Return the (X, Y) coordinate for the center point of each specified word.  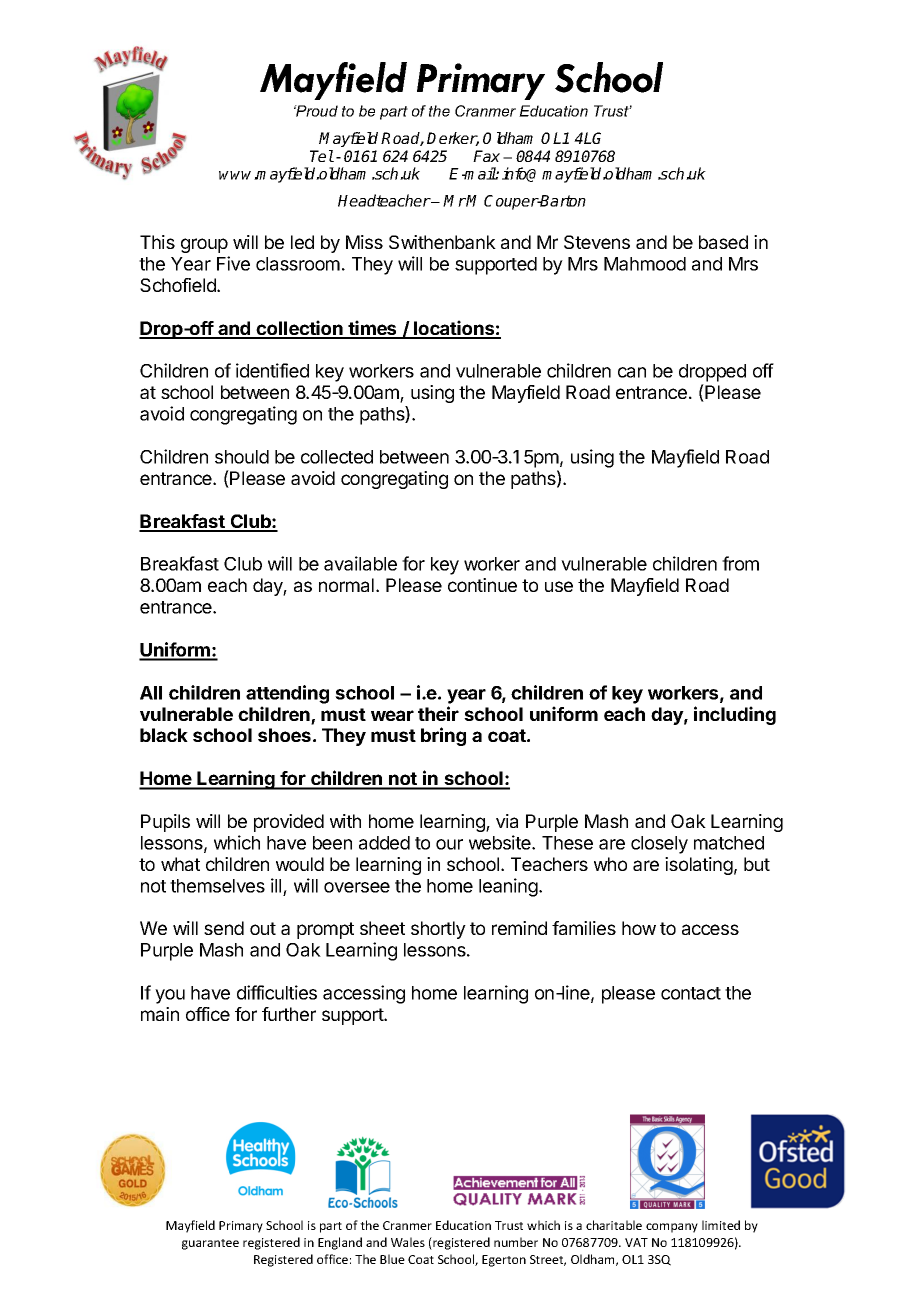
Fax (486, 156)
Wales (408, 1242)
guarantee (210, 1244)
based (723, 242)
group (204, 245)
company (672, 1228)
